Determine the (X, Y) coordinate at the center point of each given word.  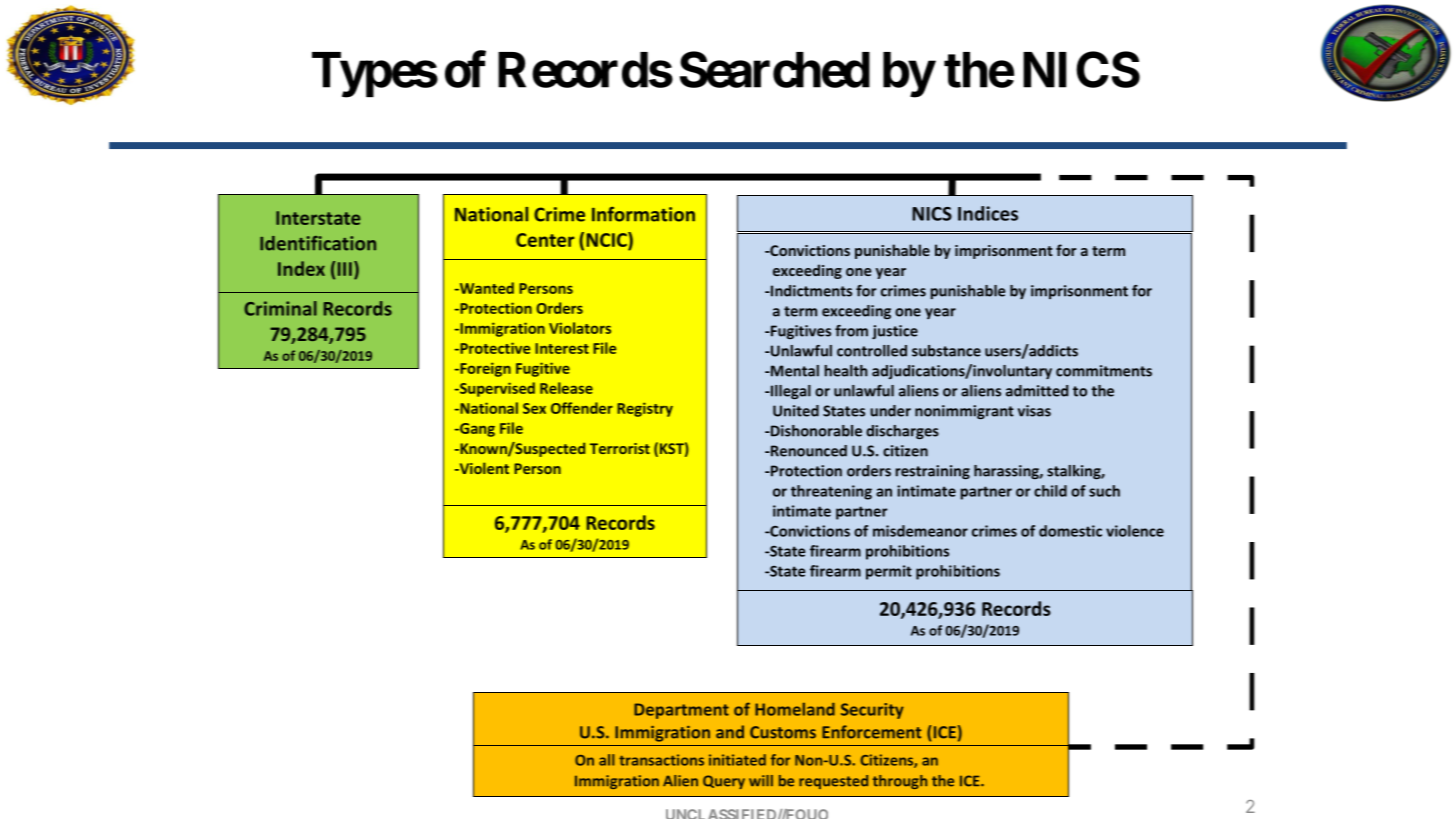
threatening (831, 492)
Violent (483, 468)
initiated (737, 760)
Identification (318, 243)
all (607, 760)
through (900, 782)
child (1050, 491)
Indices (988, 213)
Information (643, 214)
